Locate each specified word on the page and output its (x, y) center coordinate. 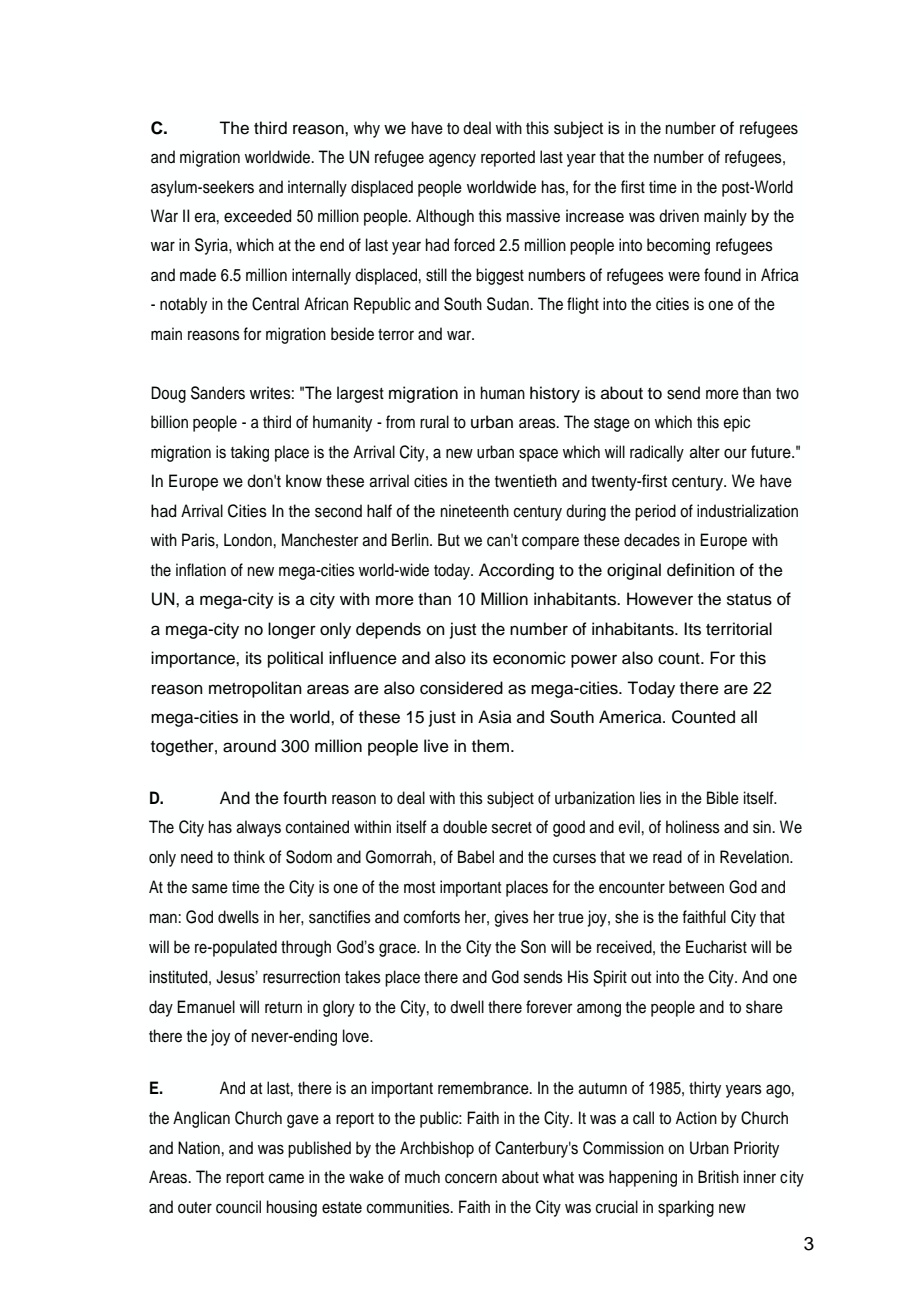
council (238, 1207)
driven (679, 216)
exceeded (257, 216)
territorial (739, 629)
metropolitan (255, 689)
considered (461, 688)
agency (452, 160)
